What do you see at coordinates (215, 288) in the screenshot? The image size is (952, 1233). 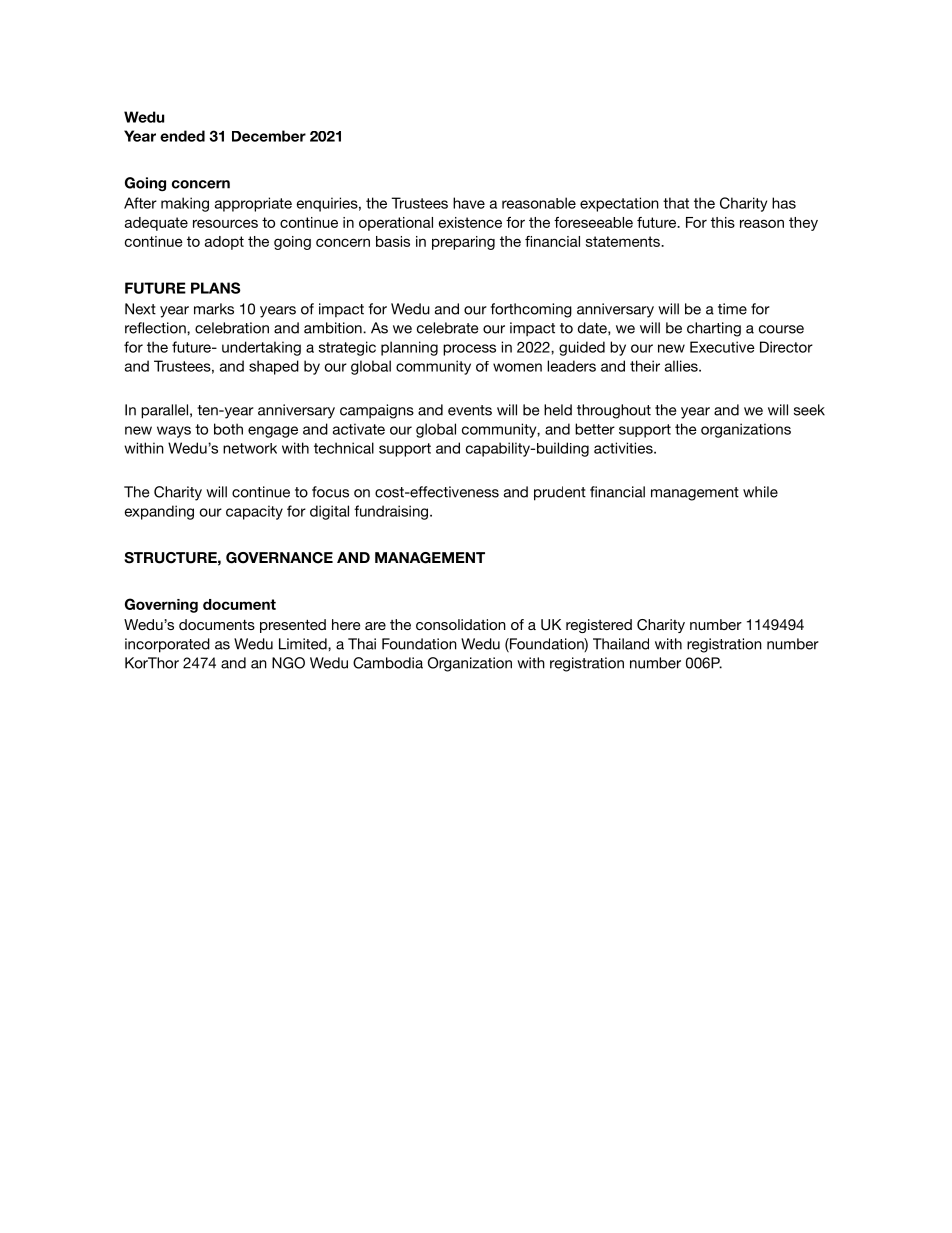 I see `PLANS` at bounding box center [215, 288].
